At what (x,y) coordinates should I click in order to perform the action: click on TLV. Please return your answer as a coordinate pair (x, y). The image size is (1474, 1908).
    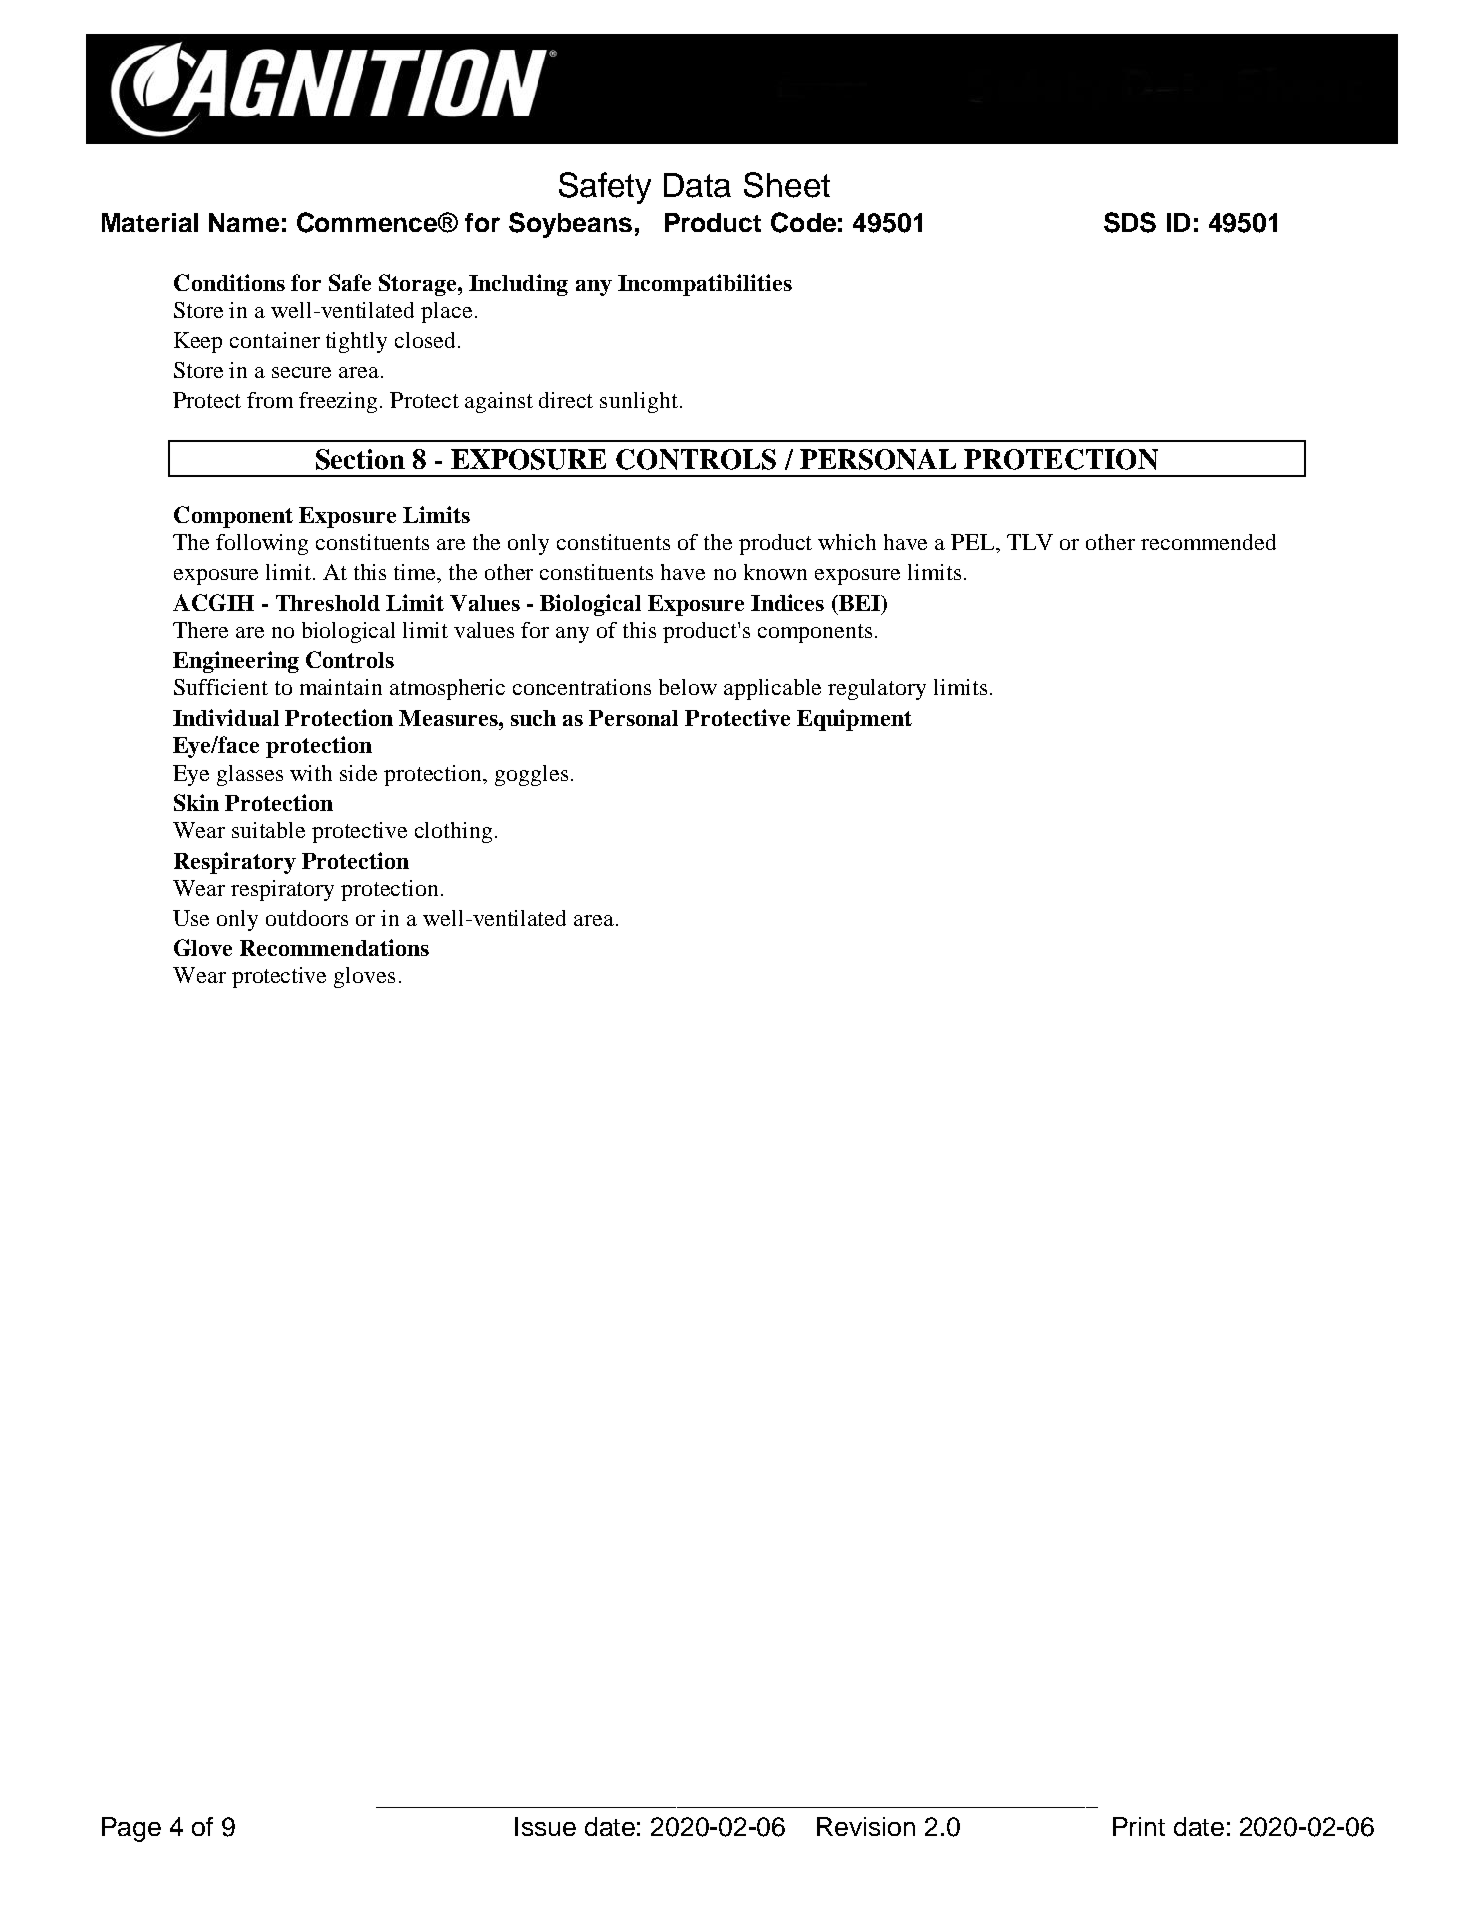
    Looking at the image, I should click on (1030, 542).
